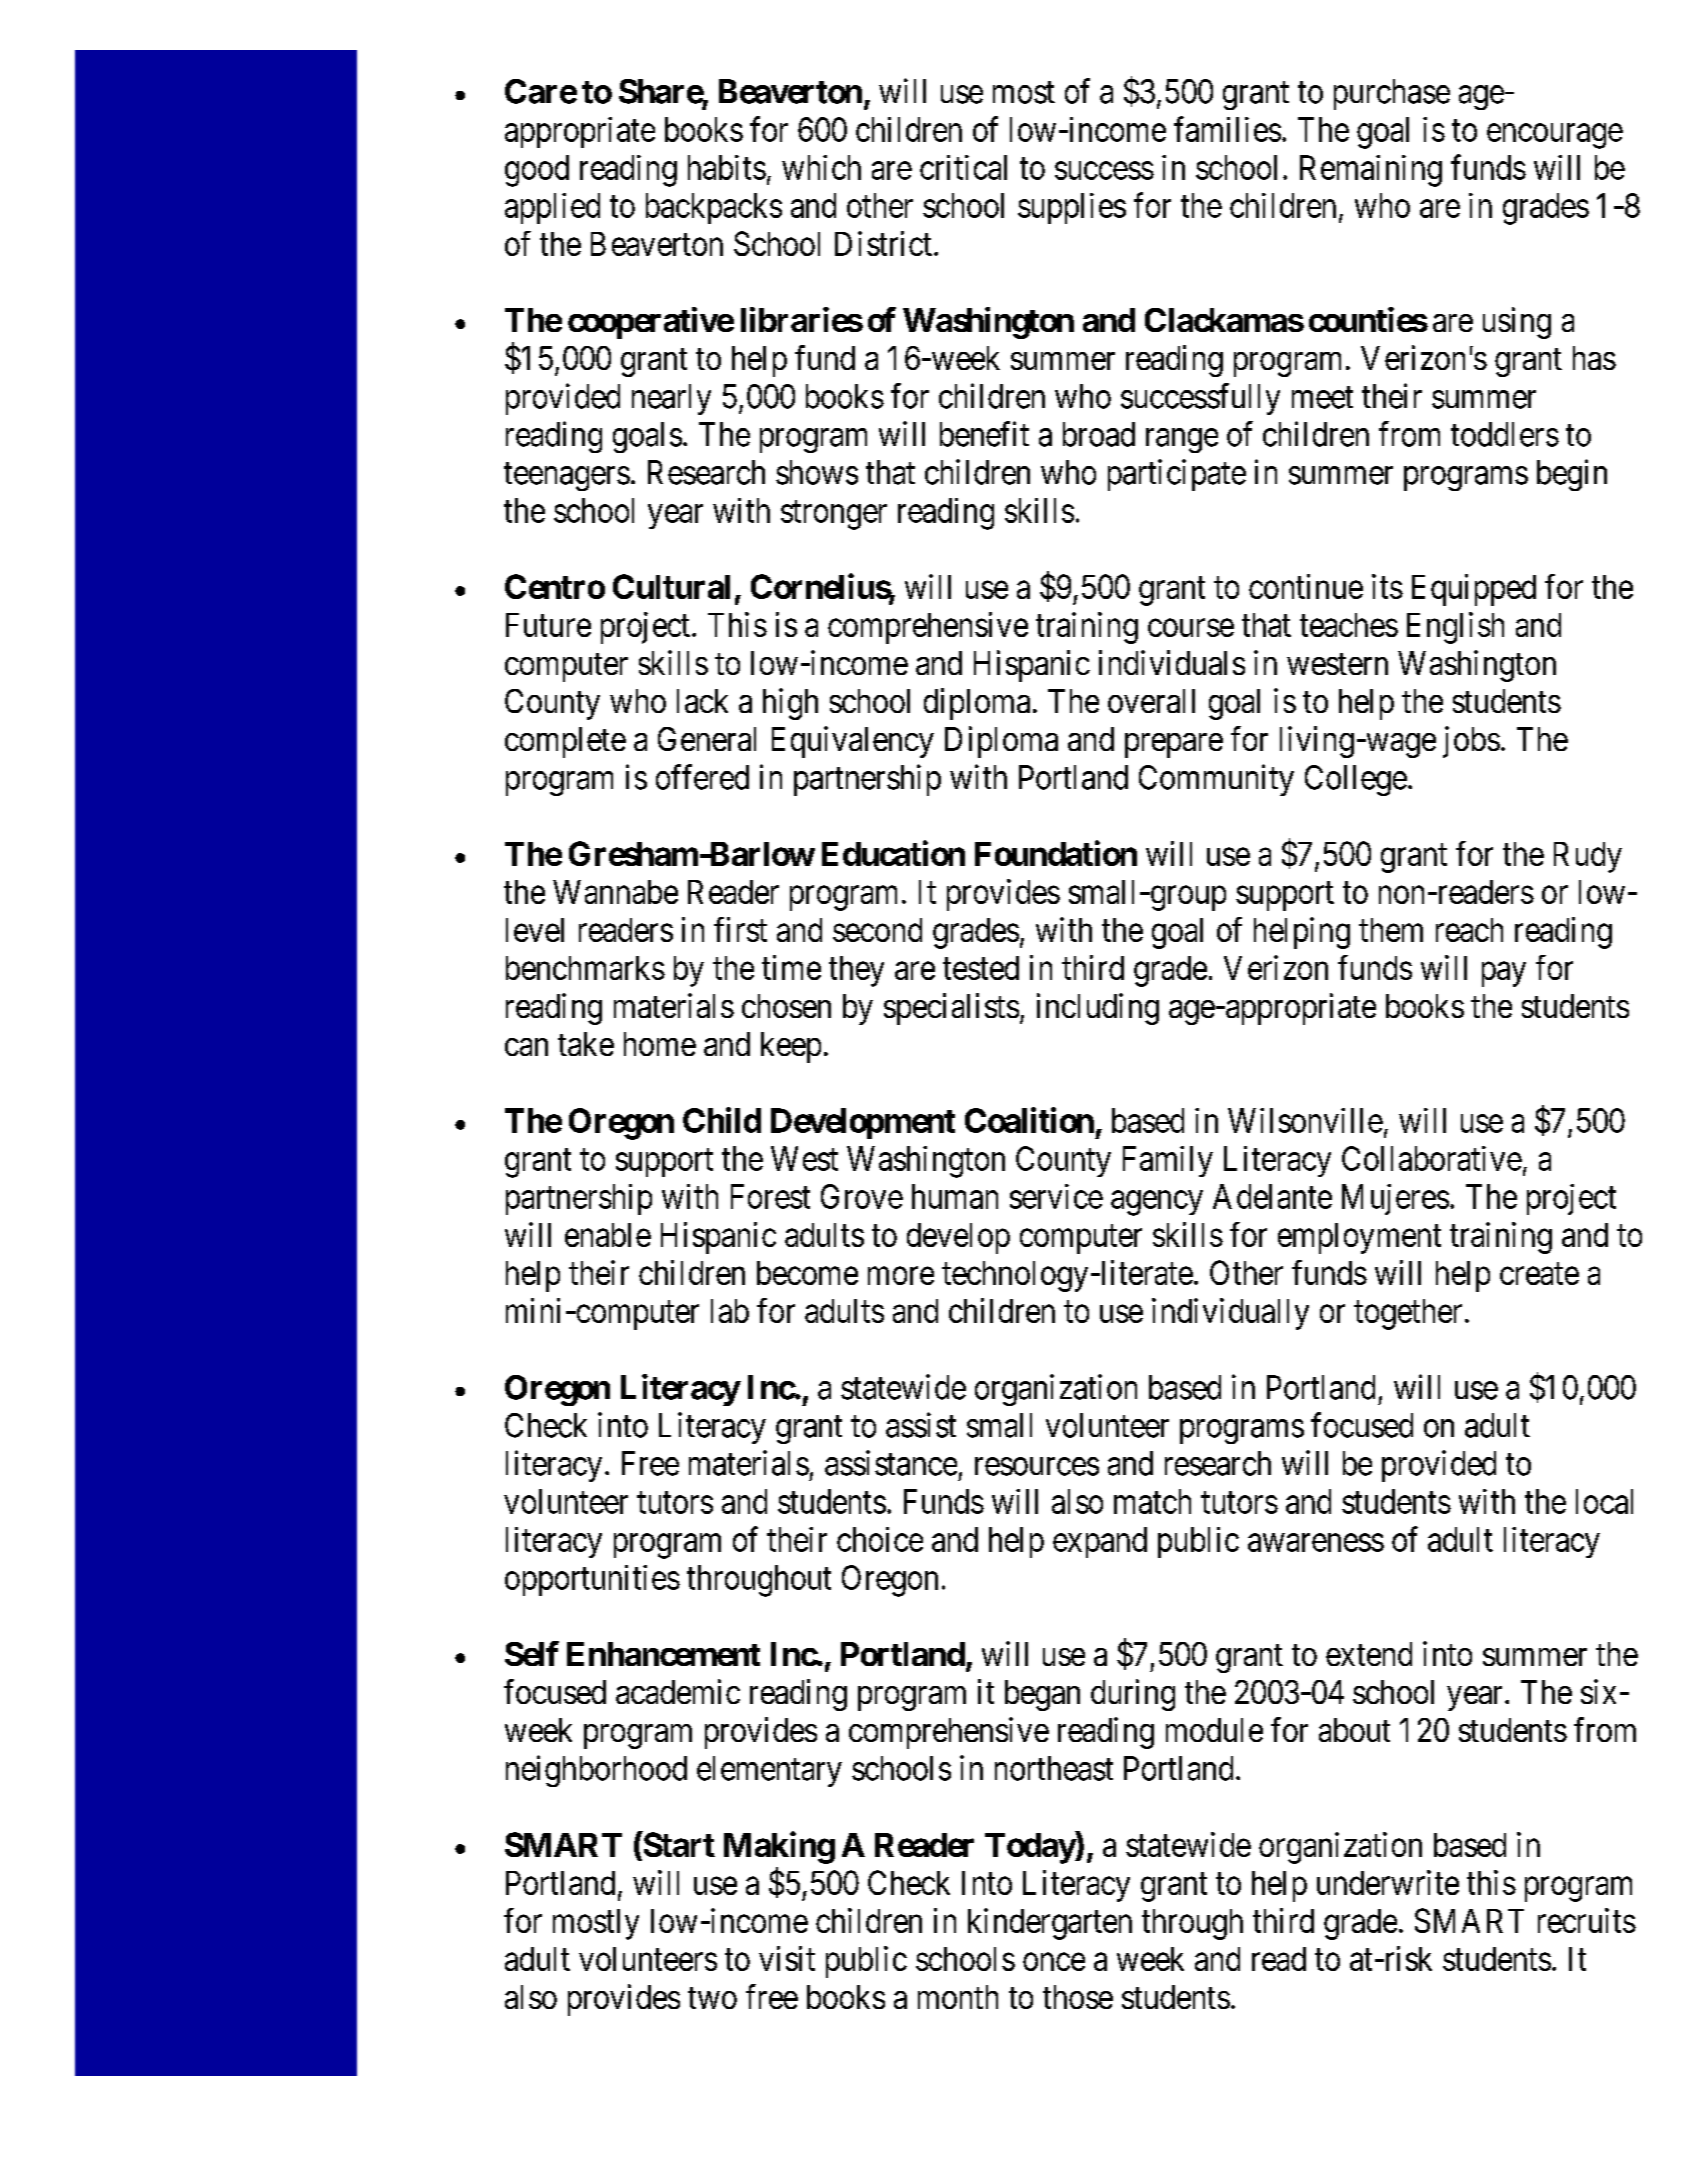 This document has width=1687, height=2183. Describe the element at coordinates (963, 167) in the document. I see `critical` at that location.
